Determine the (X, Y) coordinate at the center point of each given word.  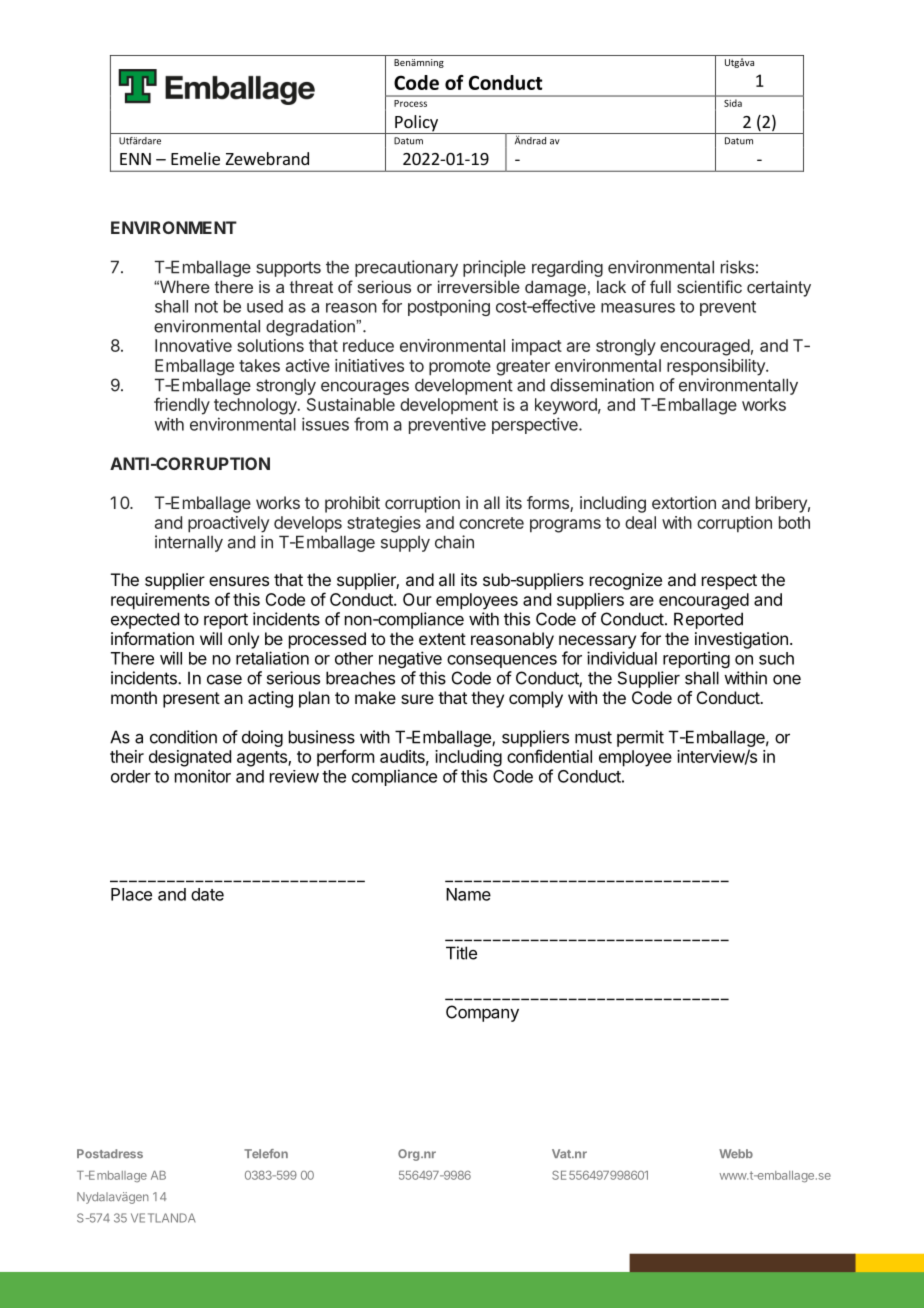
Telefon (266, 1153)
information (152, 638)
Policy (416, 124)
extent (442, 639)
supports (288, 269)
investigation (741, 640)
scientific (709, 286)
